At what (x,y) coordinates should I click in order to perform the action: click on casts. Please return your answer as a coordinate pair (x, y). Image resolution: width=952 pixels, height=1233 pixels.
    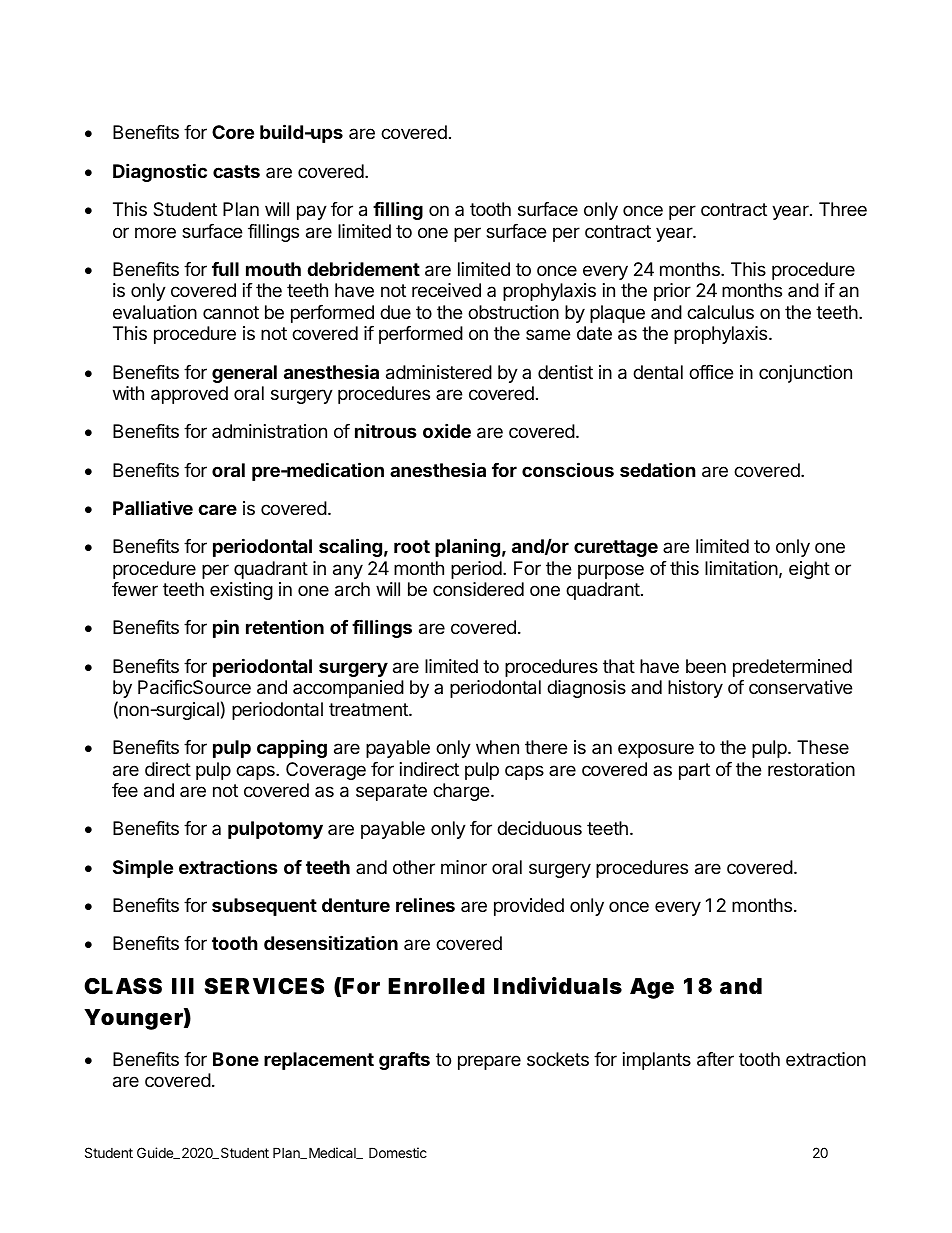
    Looking at the image, I should click on (236, 171).
